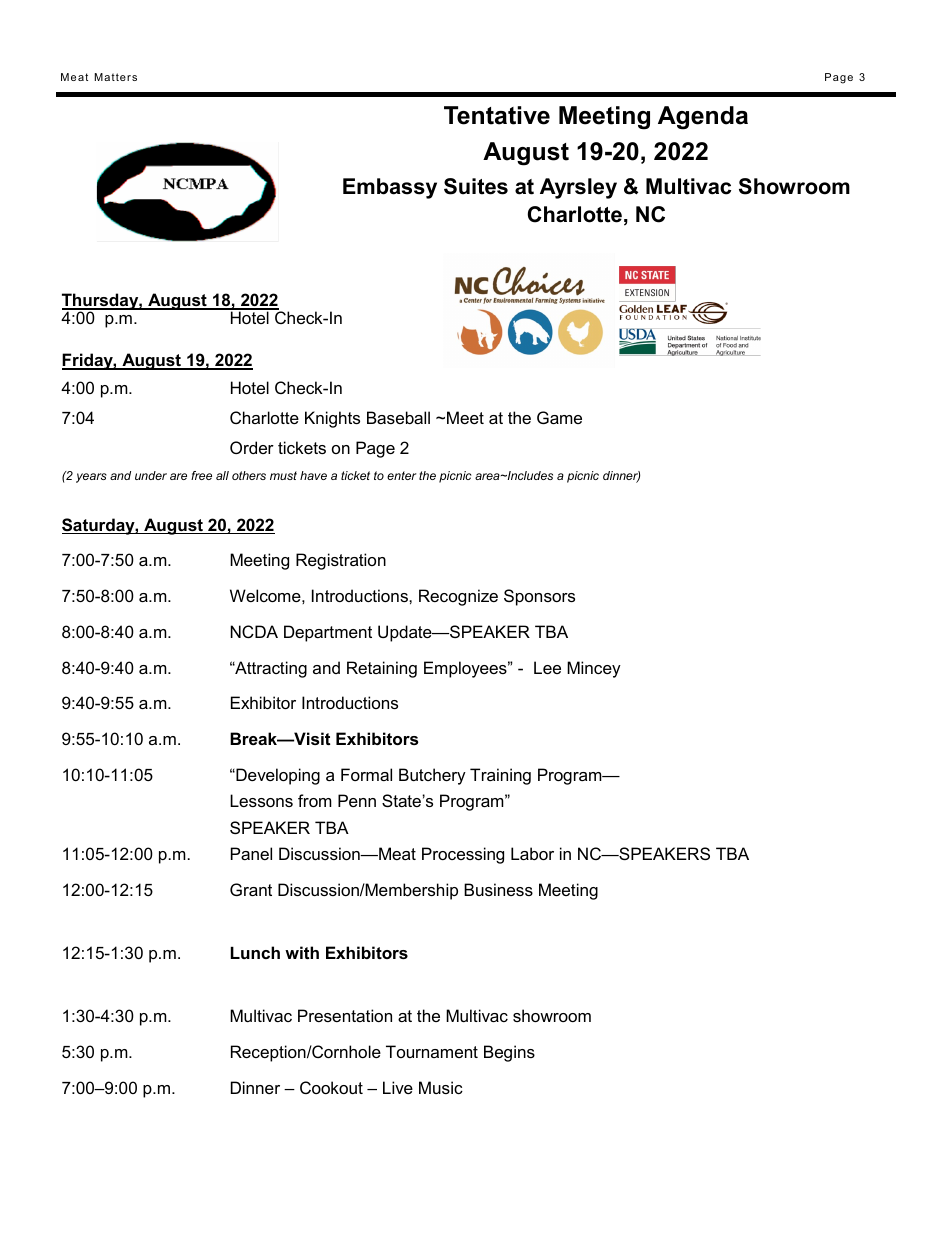 The width and height of the document is (952, 1233). I want to click on Tournament, so click(432, 1051).
